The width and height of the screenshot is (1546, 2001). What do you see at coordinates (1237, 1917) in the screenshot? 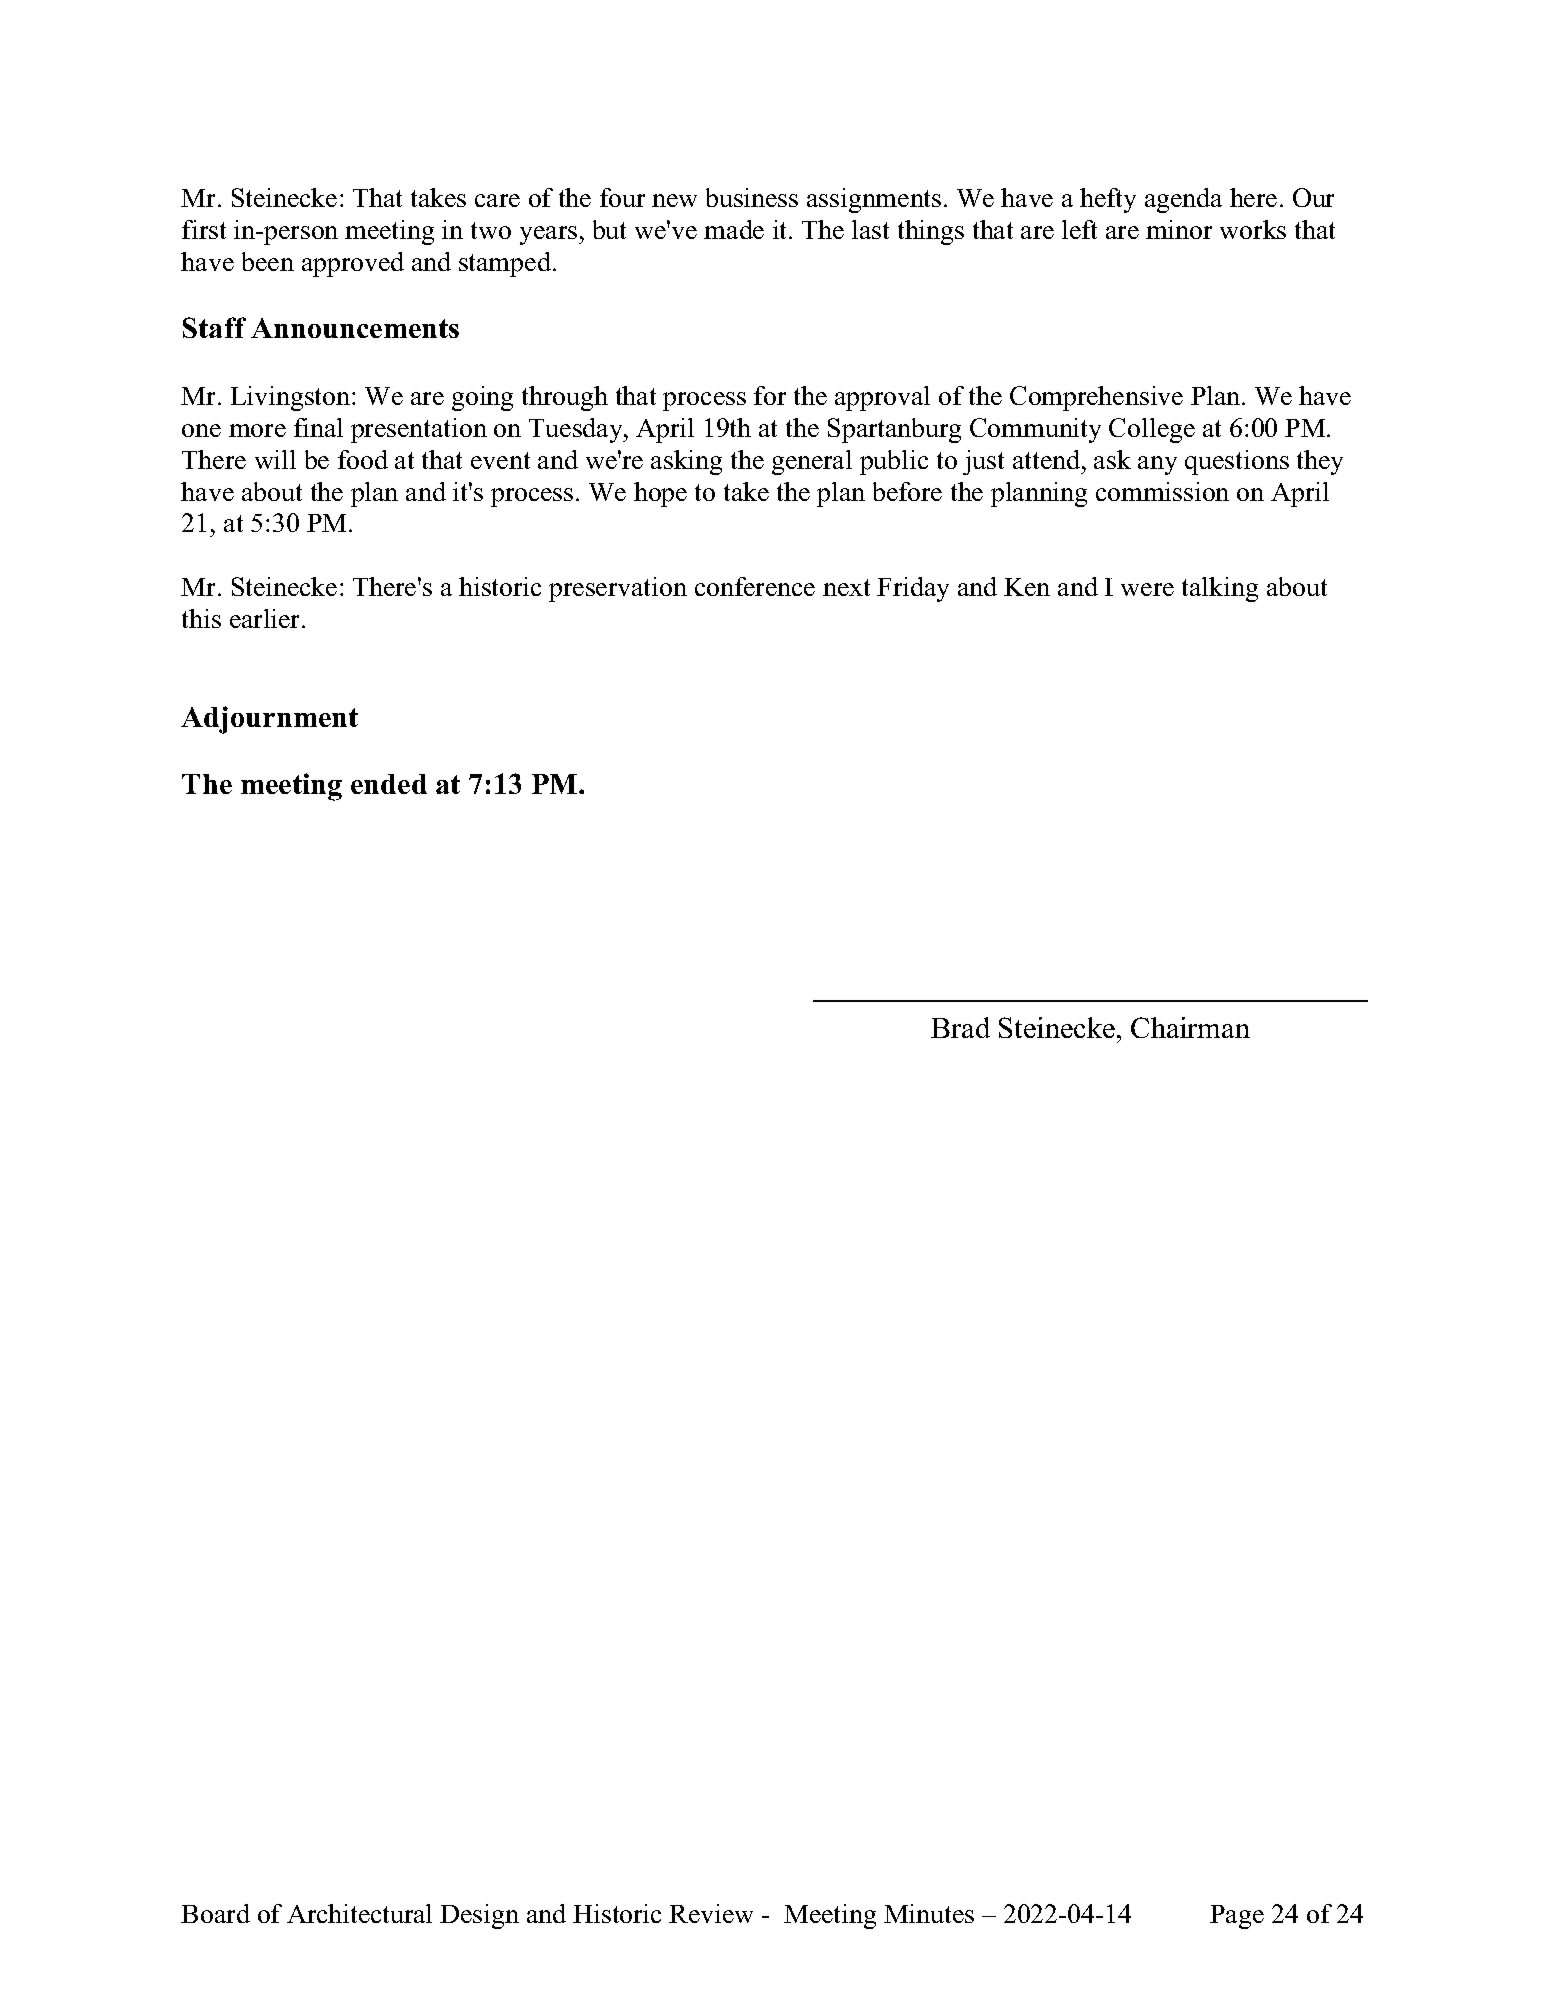
I see `Page` at bounding box center [1237, 1917].
